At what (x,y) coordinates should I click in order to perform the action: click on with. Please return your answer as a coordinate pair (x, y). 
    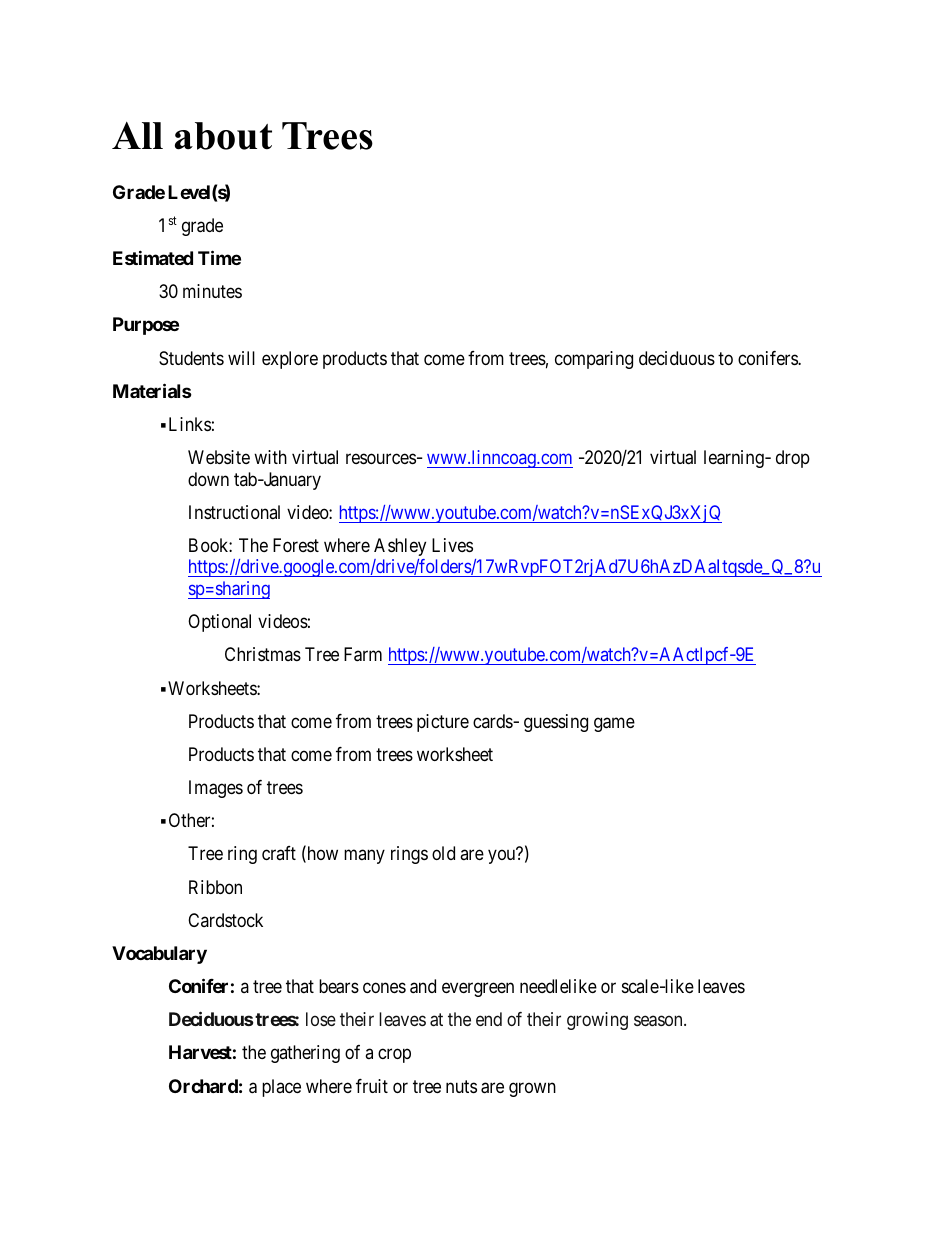
    Looking at the image, I should click on (270, 457).
